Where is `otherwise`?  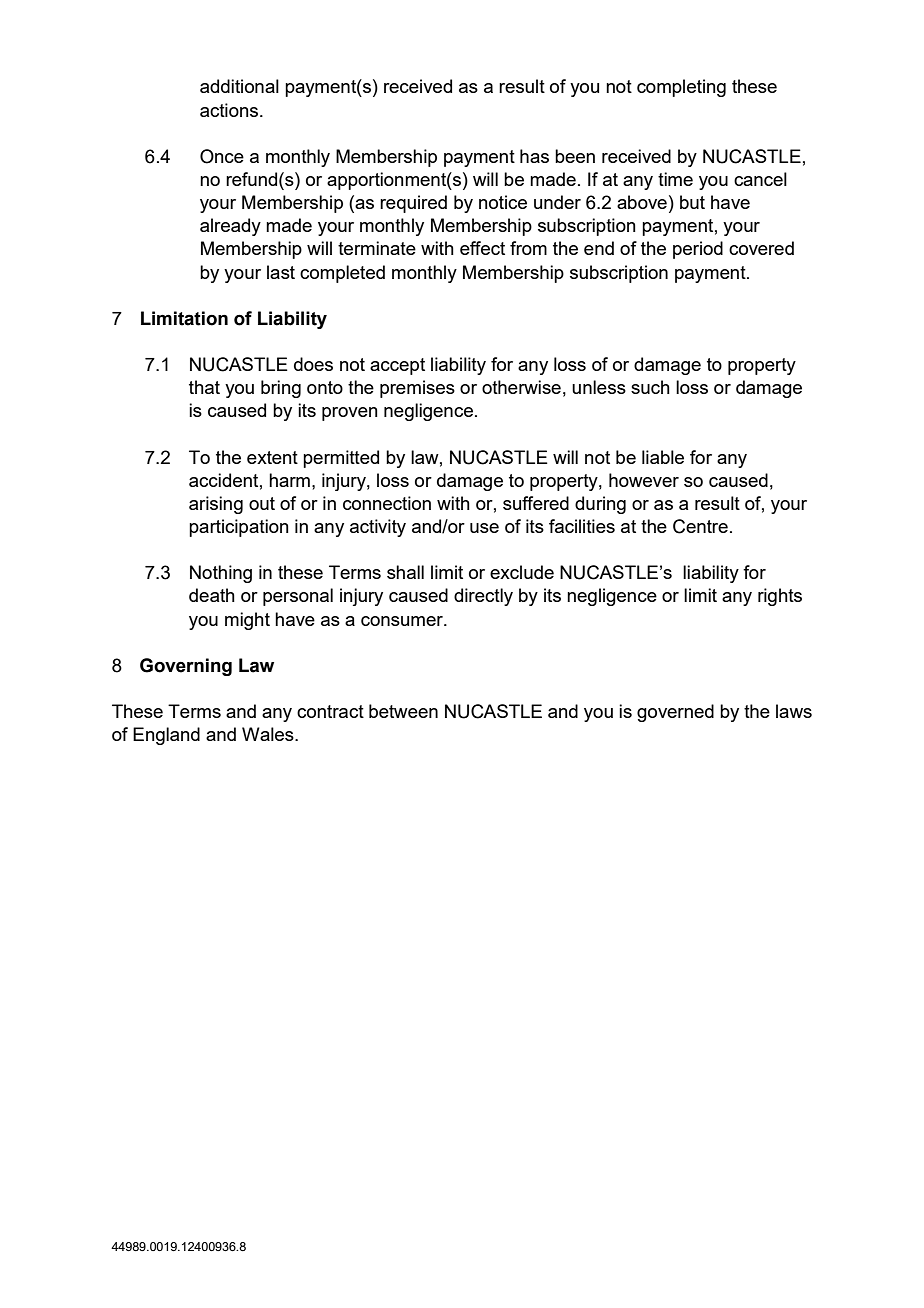
otherwise is located at coordinates (521, 387).
